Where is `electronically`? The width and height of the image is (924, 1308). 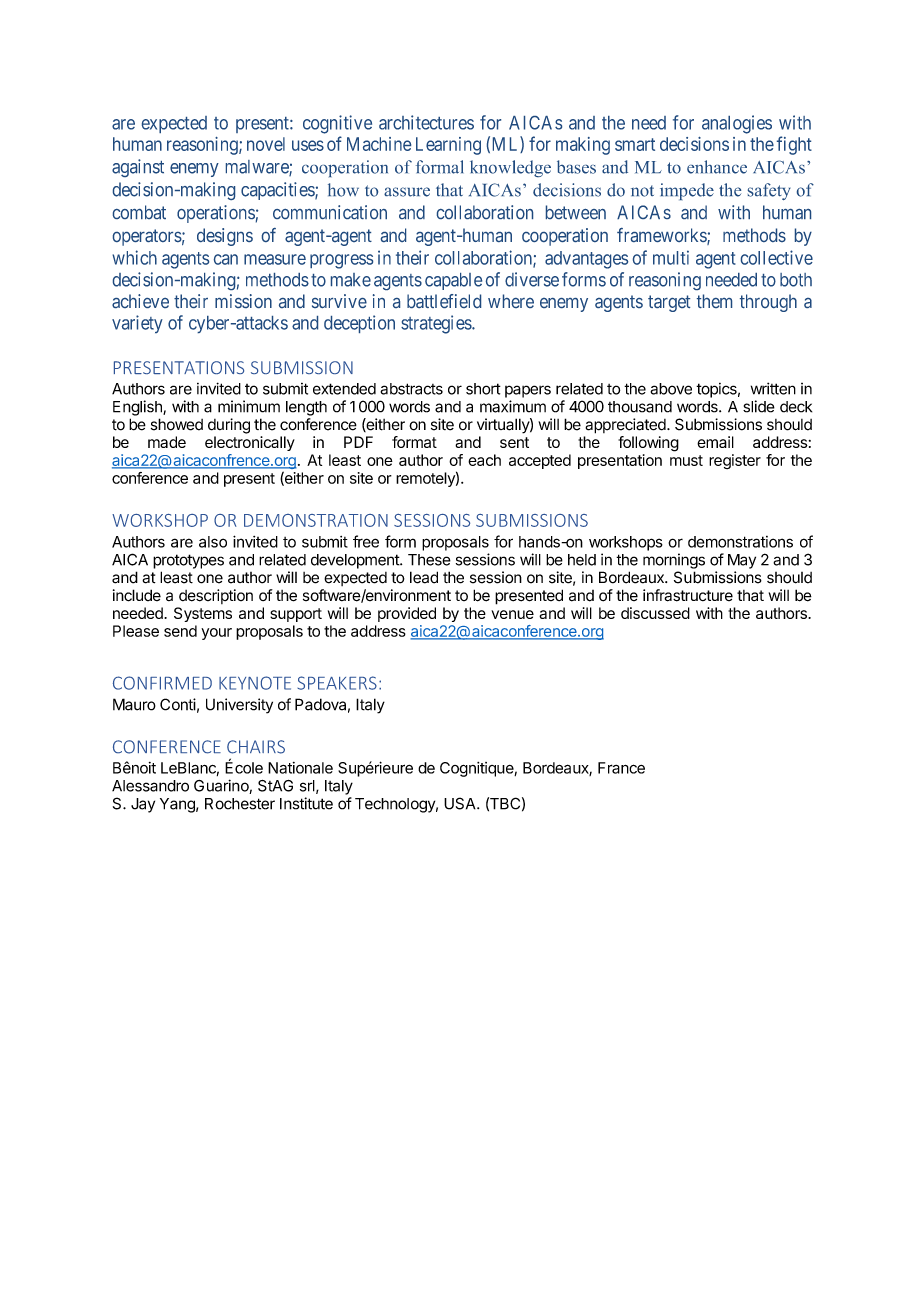 electronically is located at coordinates (250, 443).
